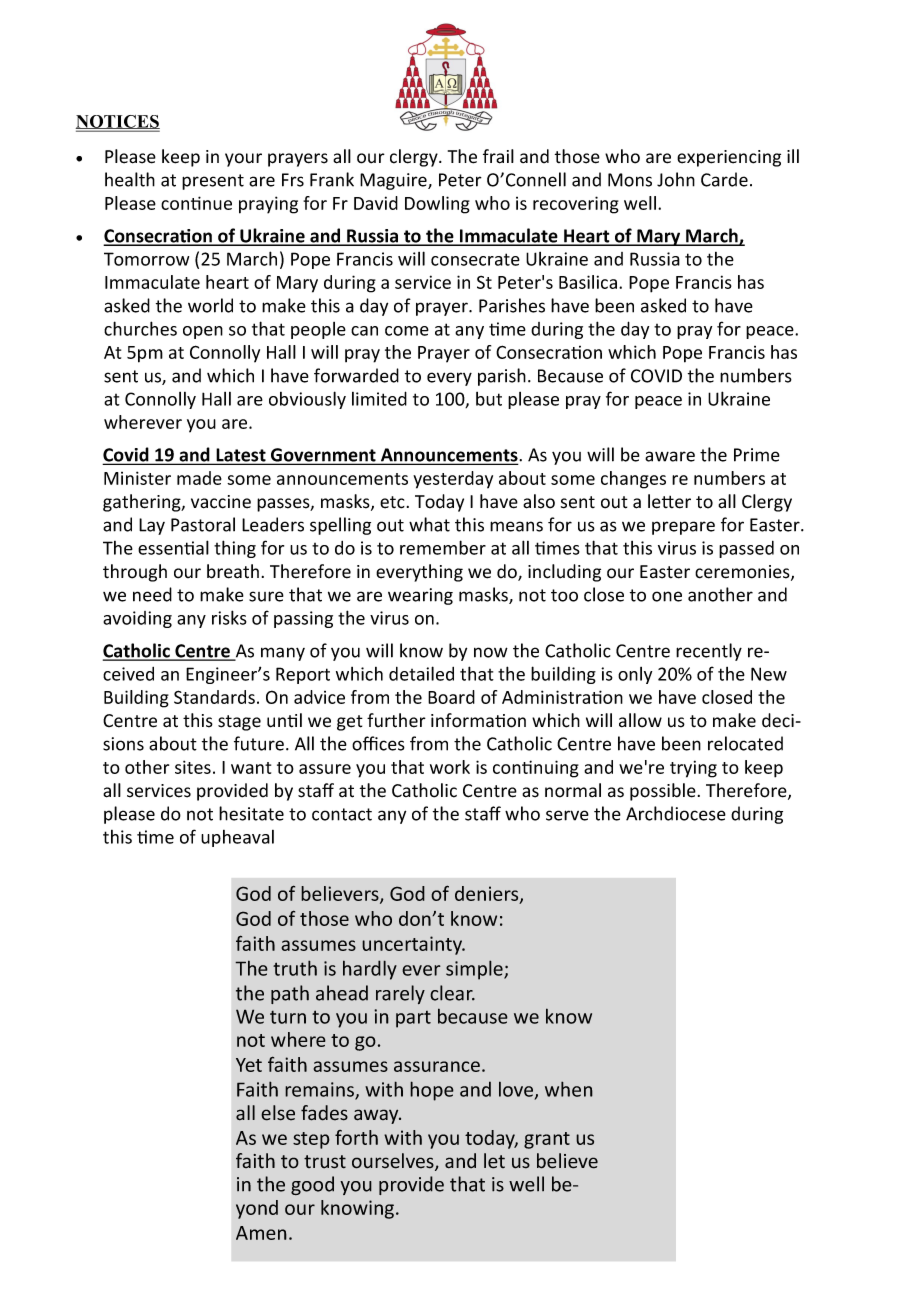 The height and width of the document is (1308, 924). Describe the element at coordinates (203, 524) in the document. I see `Pastoral` at that location.
